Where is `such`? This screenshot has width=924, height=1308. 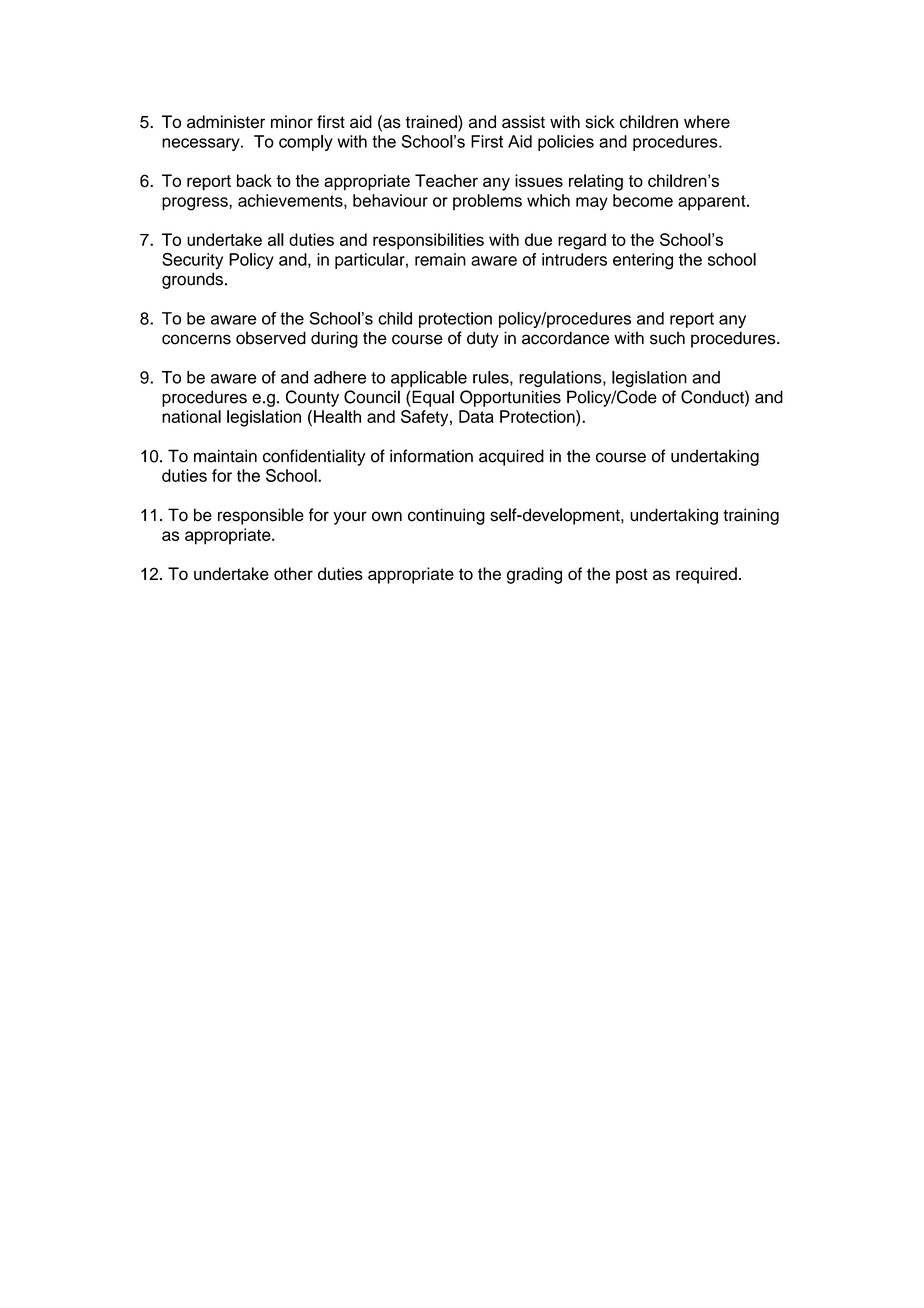
such is located at coordinates (667, 338).
